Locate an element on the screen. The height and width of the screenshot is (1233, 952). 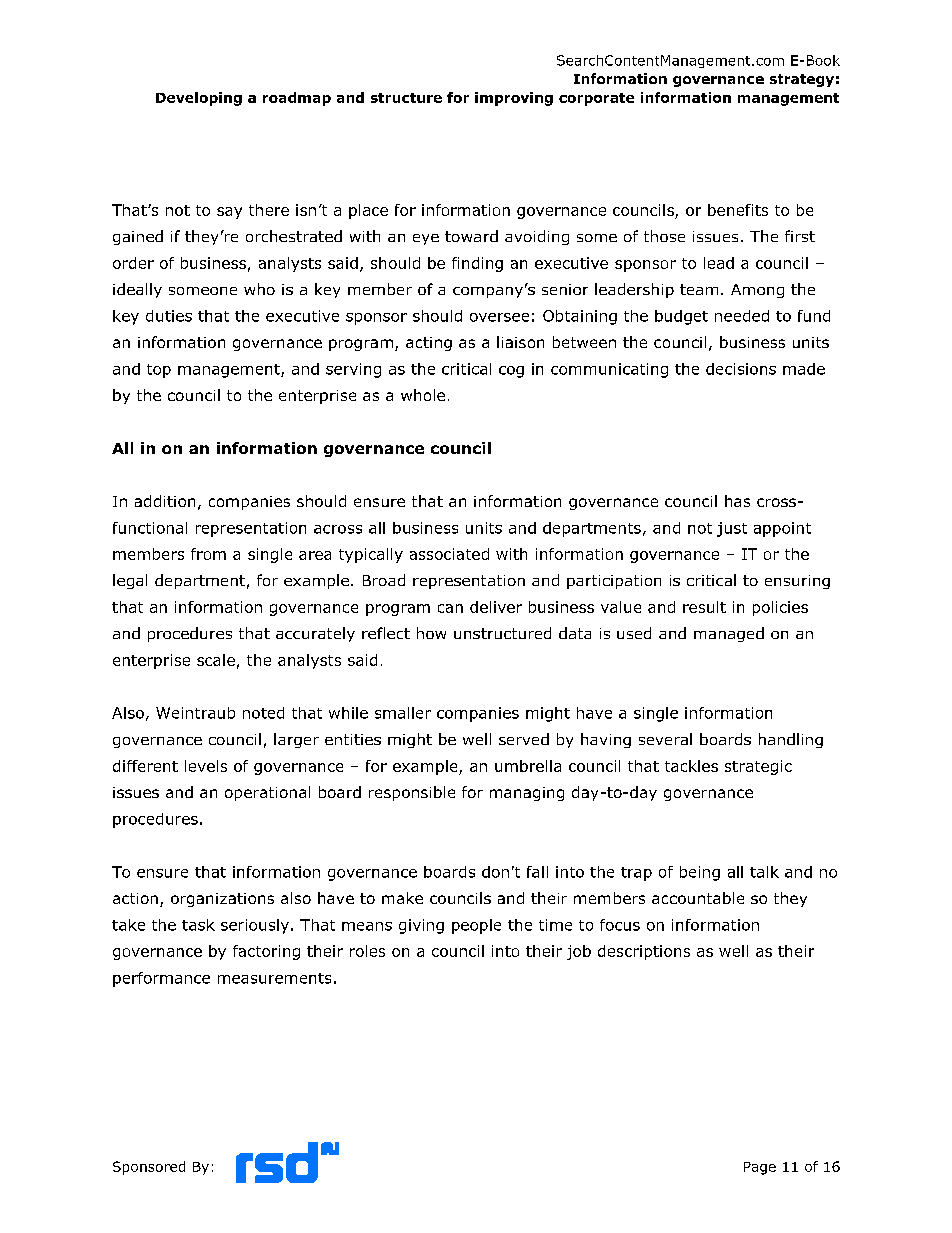
addition is located at coordinates (165, 501).
